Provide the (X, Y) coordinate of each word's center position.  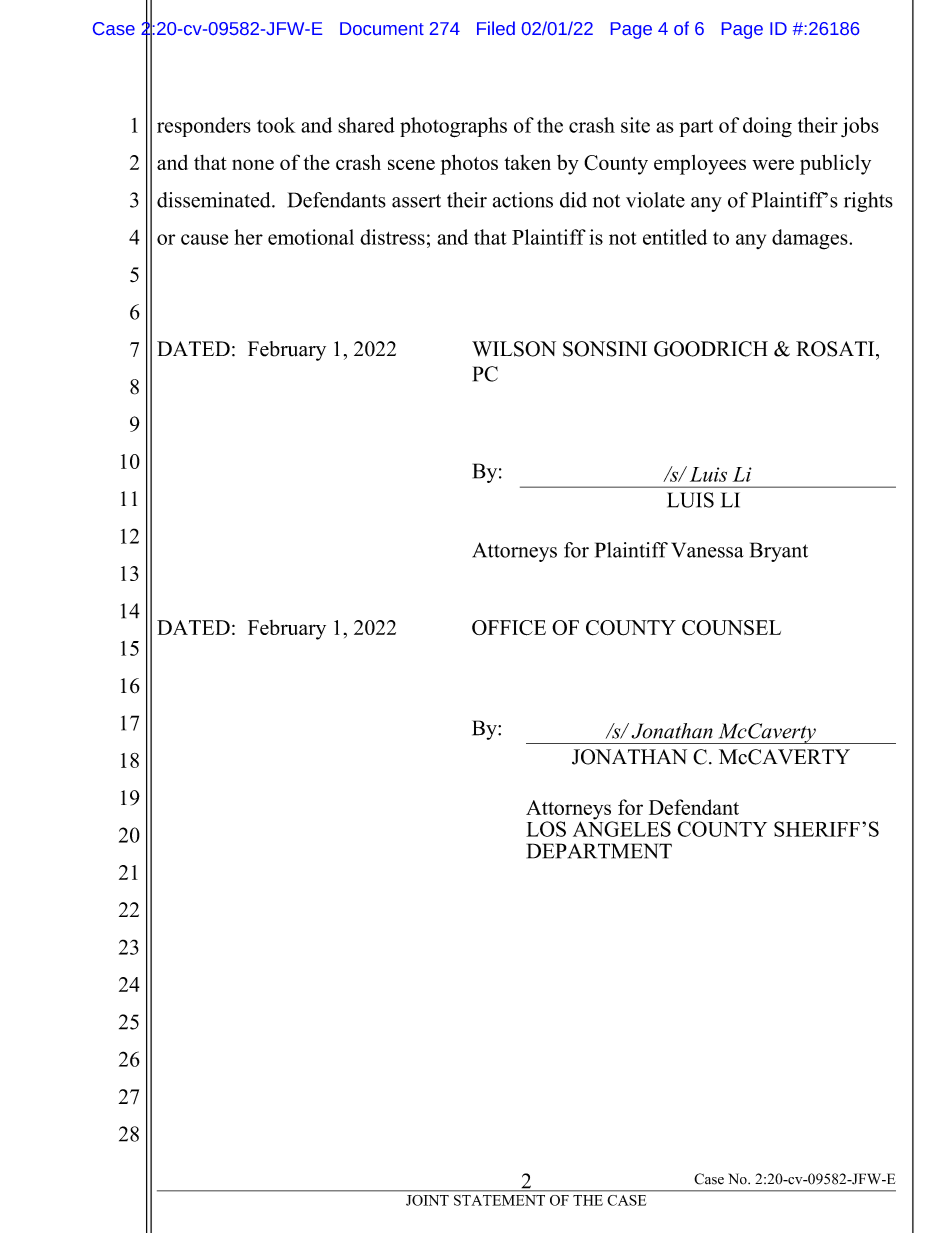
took (276, 125)
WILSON (514, 349)
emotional (311, 237)
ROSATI (836, 349)
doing (767, 127)
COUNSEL (731, 628)
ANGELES (622, 828)
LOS (546, 829)
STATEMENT (499, 1200)
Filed (496, 28)
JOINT (427, 1200)
